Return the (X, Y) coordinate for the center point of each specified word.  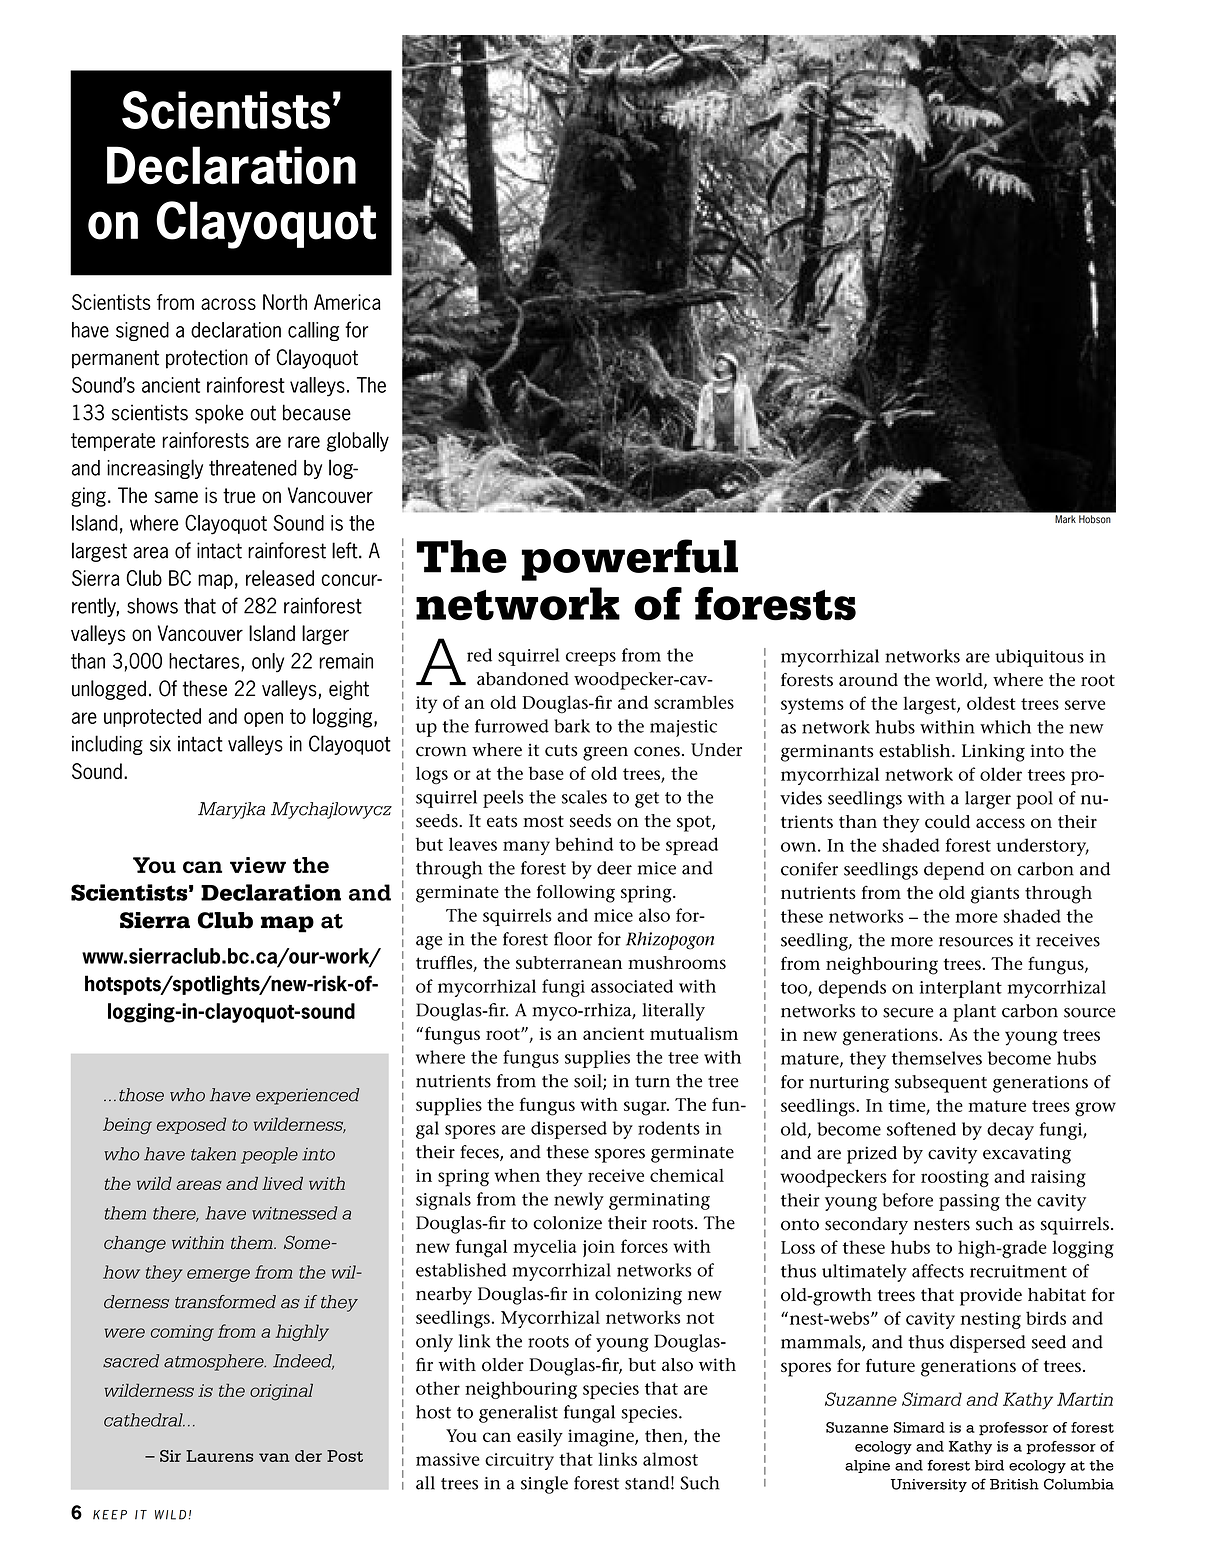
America (347, 302)
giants (995, 895)
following (576, 894)
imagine (602, 1438)
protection (207, 359)
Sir (170, 1456)
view (258, 865)
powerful (630, 560)
